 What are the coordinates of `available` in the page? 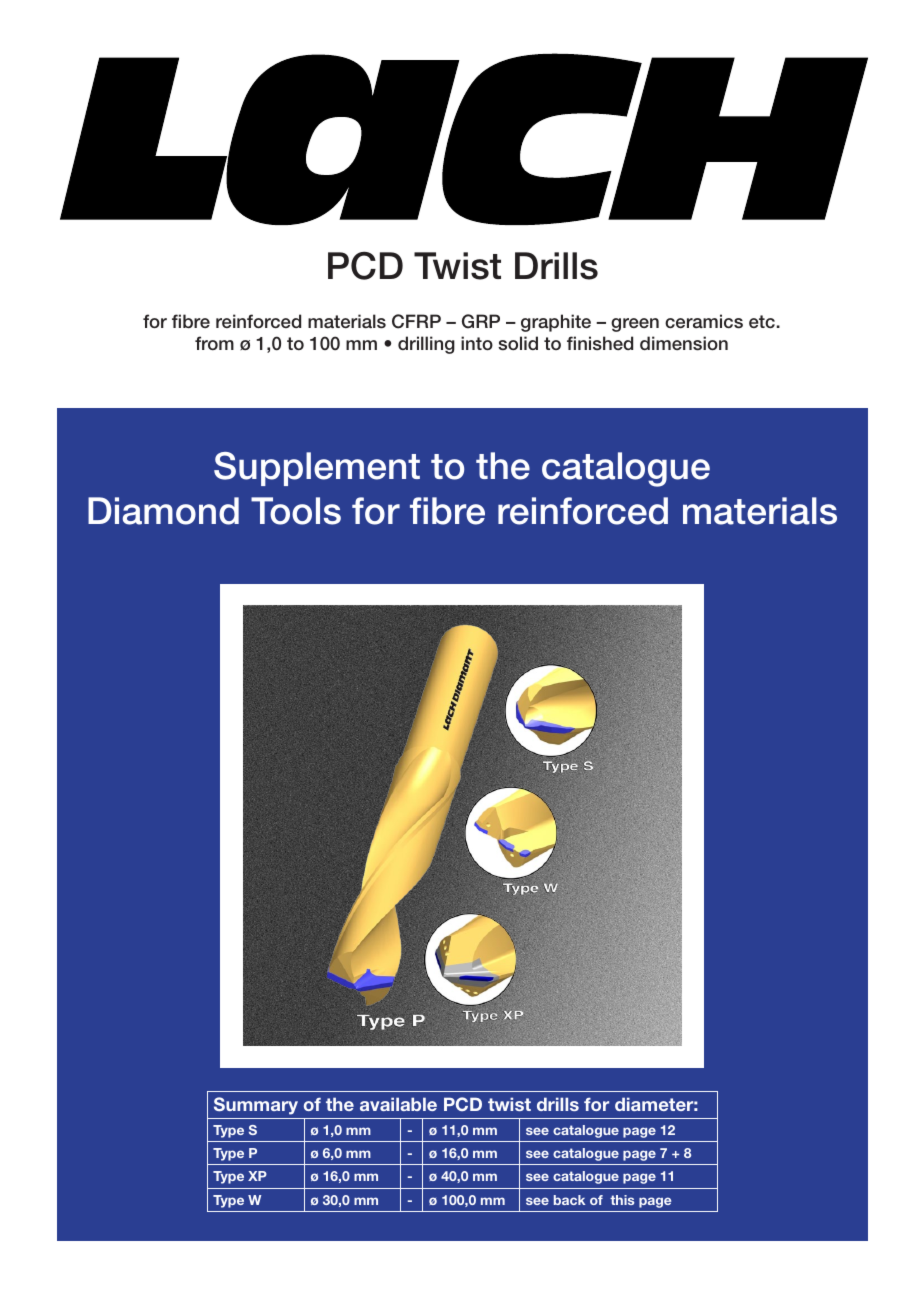 It's located at (398, 1104).
